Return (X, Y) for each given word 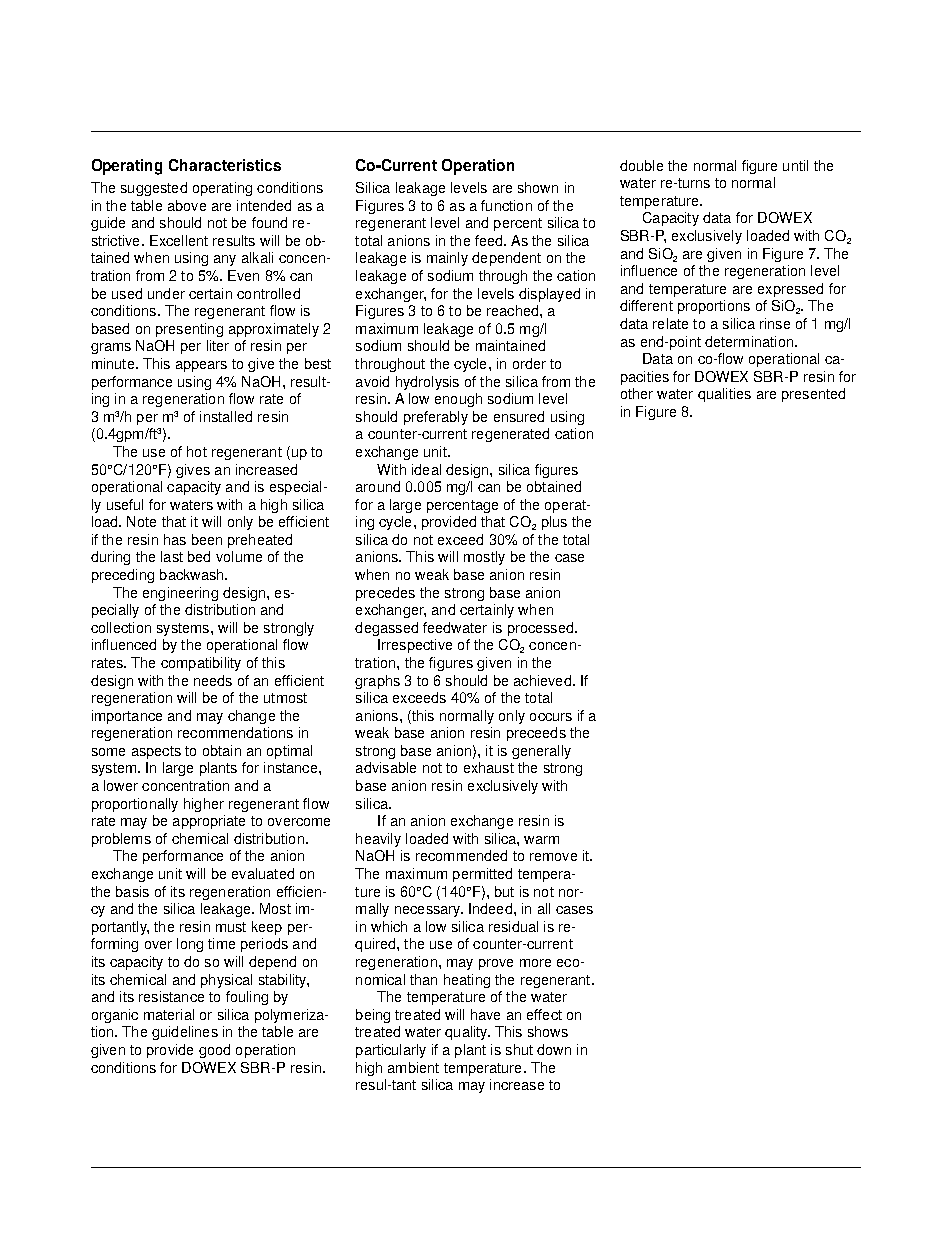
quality (467, 1033)
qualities (724, 395)
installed (226, 416)
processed (542, 629)
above (187, 205)
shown (538, 187)
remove (553, 857)
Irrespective (415, 646)
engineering (180, 594)
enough (458, 400)
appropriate (209, 822)
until (795, 165)
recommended (461, 855)
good (214, 1051)
